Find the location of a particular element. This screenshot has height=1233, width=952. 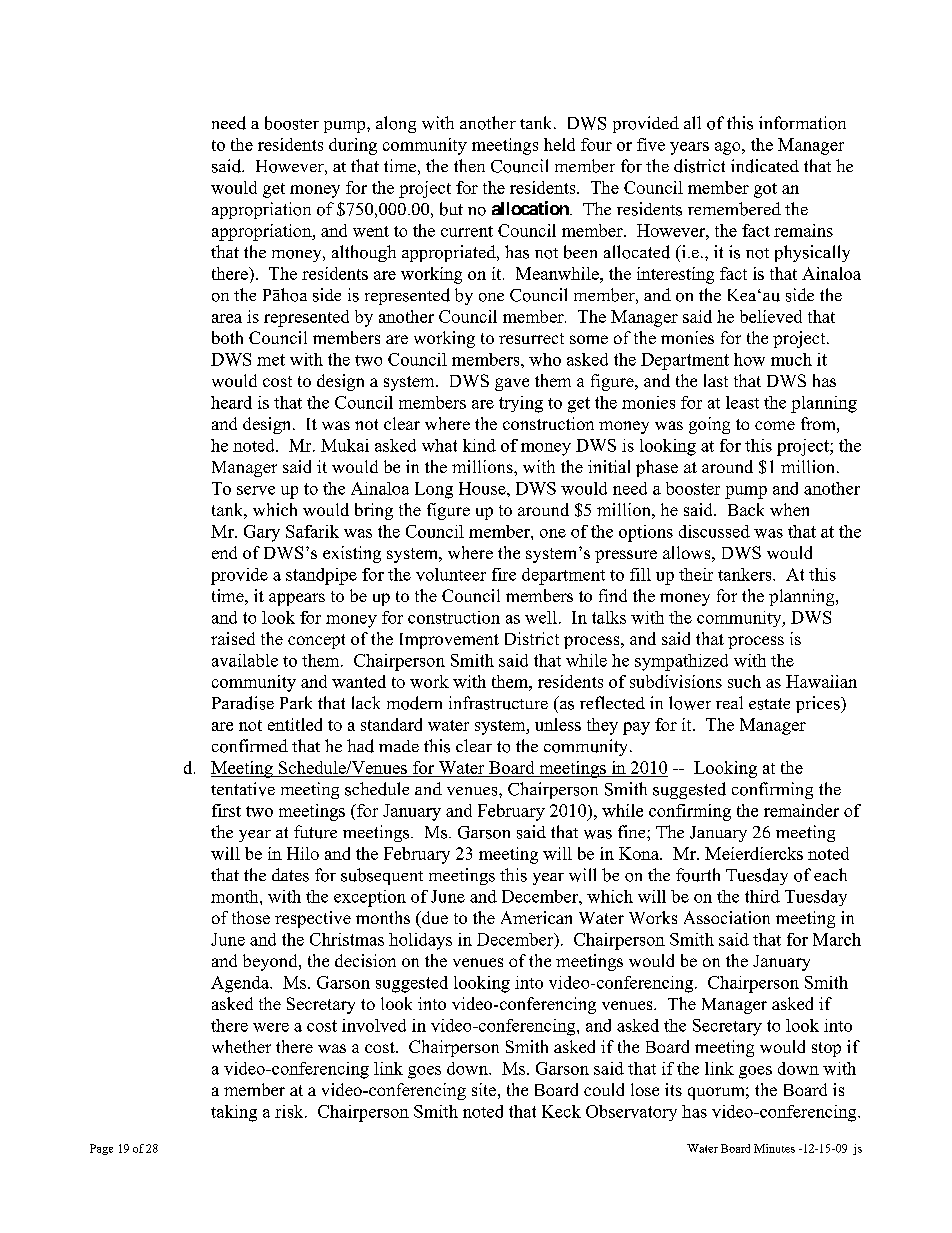

raised is located at coordinates (233, 638).
